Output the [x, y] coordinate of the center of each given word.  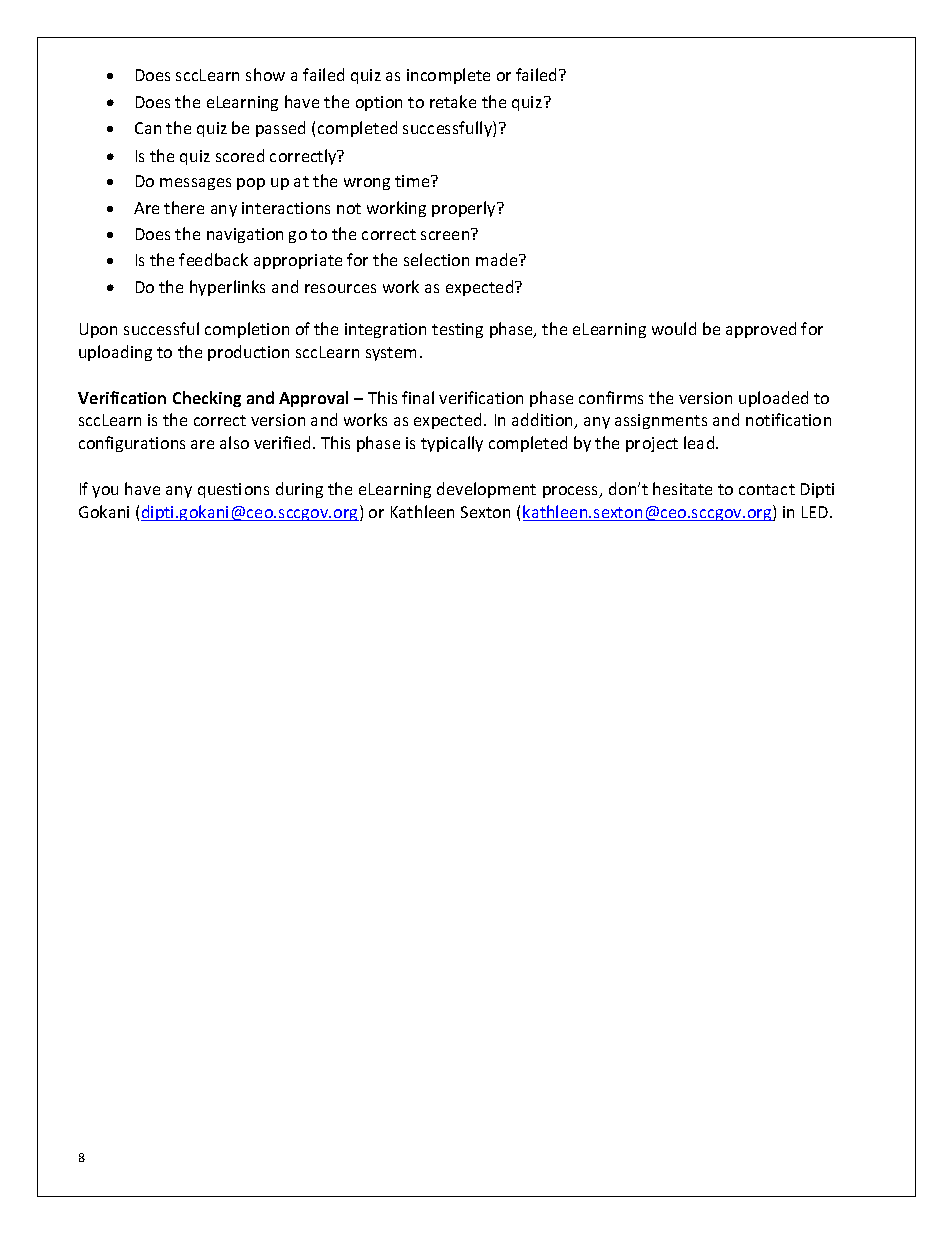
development [486, 490]
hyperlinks [227, 288]
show [265, 74]
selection [436, 259]
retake [453, 101]
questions [233, 490]
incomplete [448, 76]
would [674, 328]
